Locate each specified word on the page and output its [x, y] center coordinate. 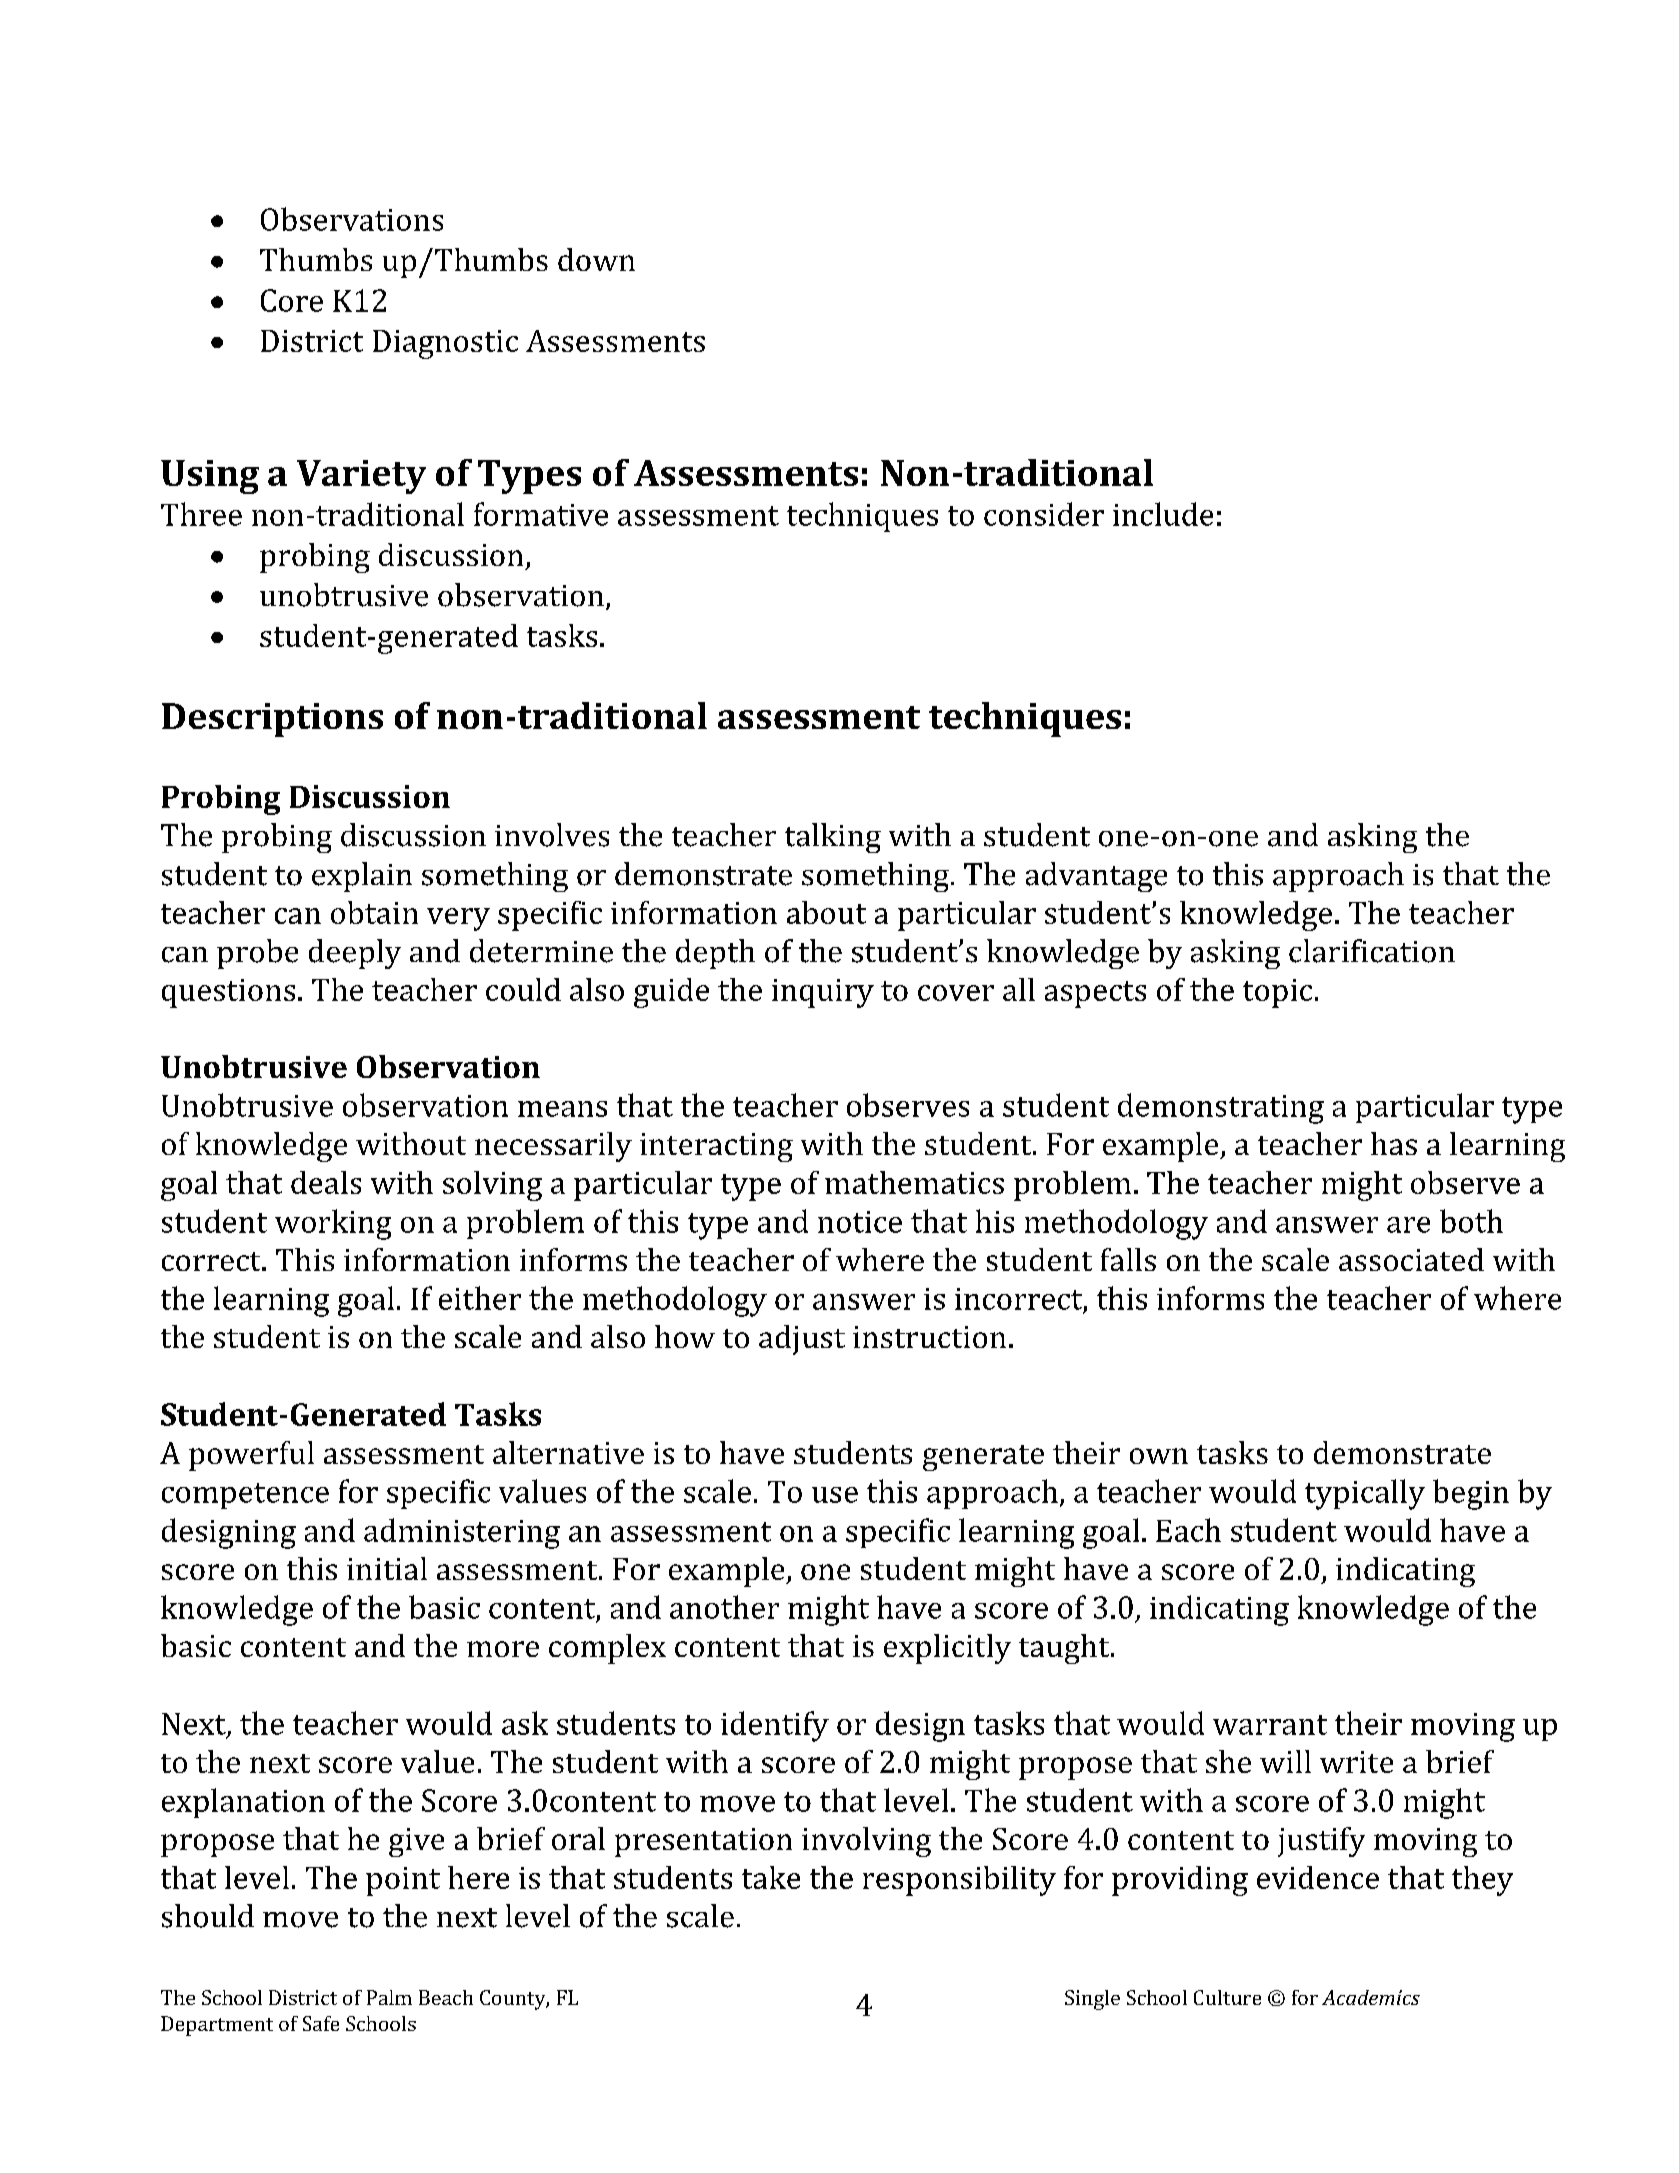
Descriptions [272, 720]
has [1394, 1143]
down [596, 259]
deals [326, 1182]
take [771, 1877]
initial [387, 1568]
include [1163, 514]
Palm [389, 1997]
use [835, 1495]
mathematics [914, 1182]
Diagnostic [445, 344]
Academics [1371, 1997]
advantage [1096, 877]
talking [833, 838]
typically [1365, 1494]
